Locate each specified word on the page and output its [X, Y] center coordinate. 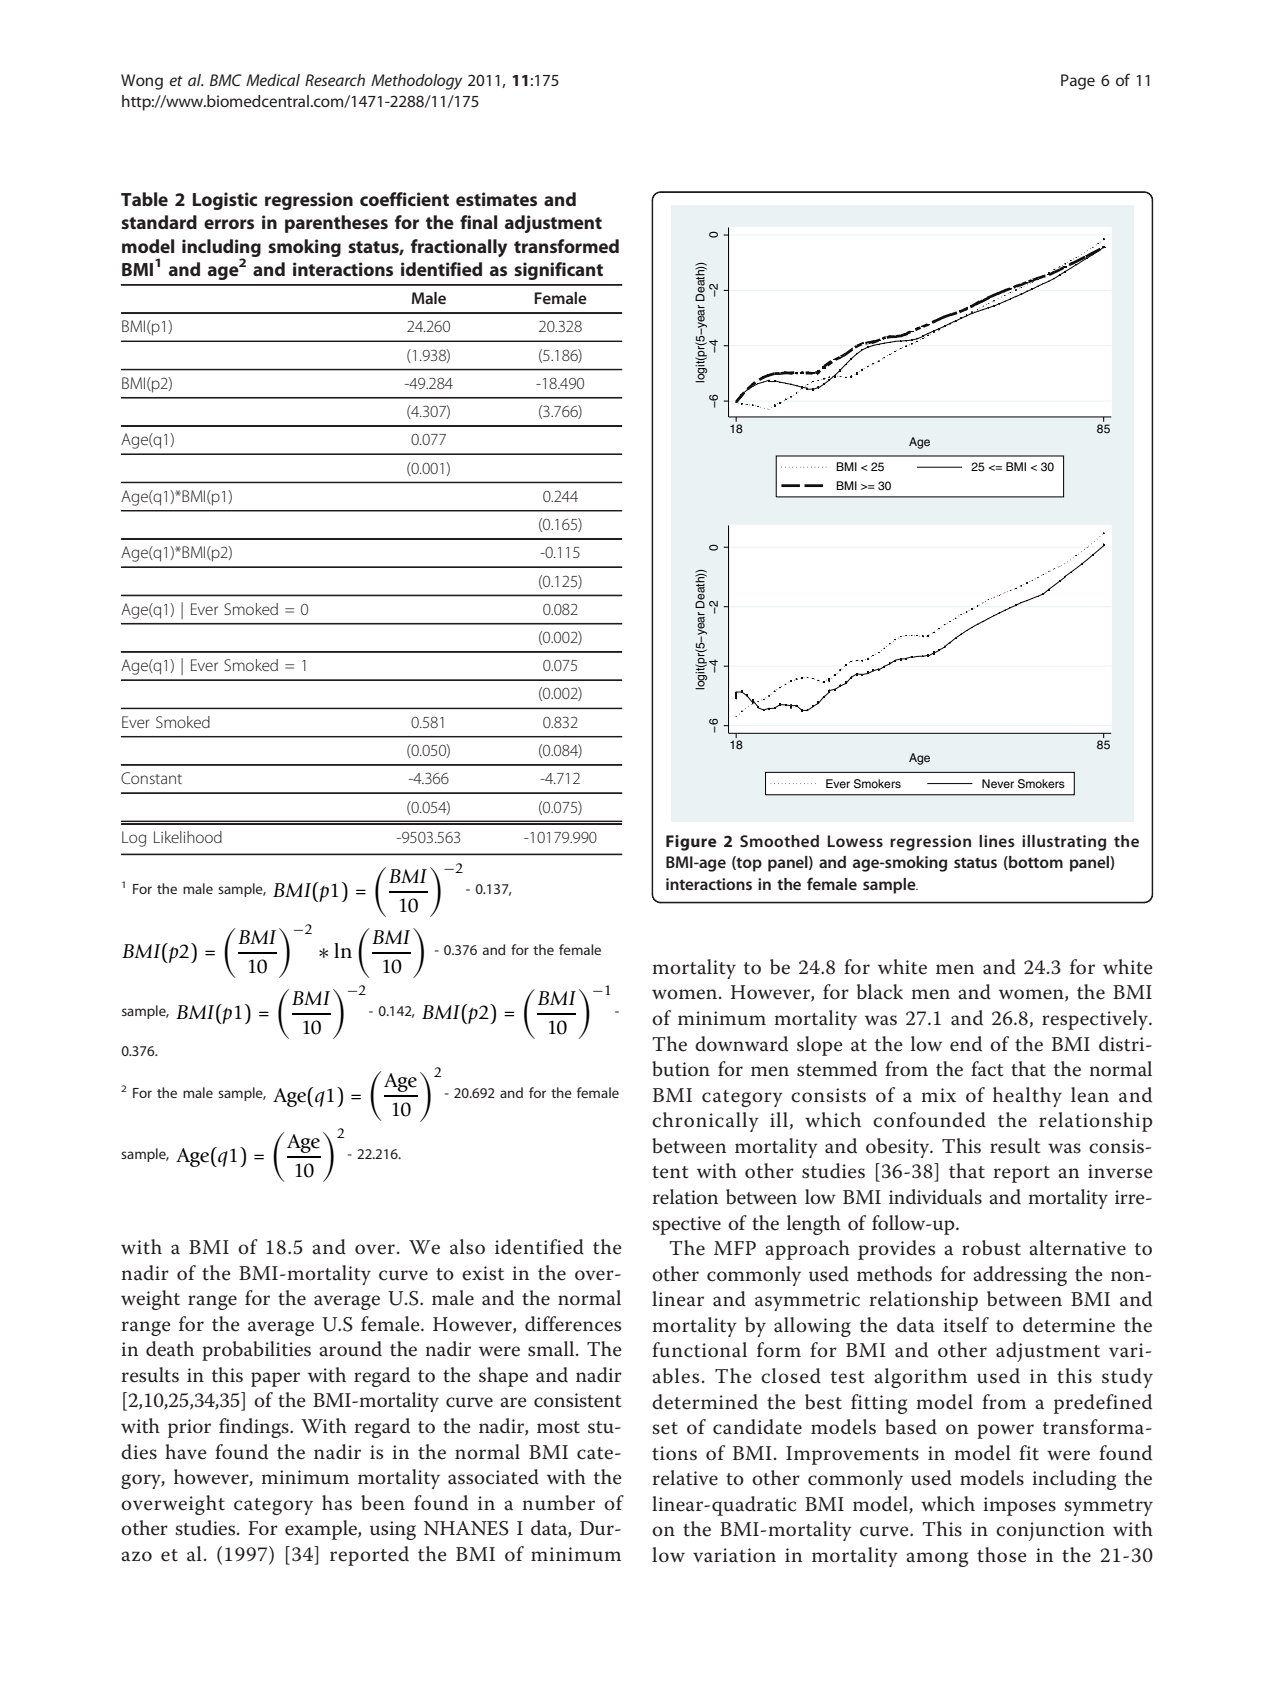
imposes [1019, 1506]
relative [685, 1478]
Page [1078, 82]
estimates [496, 199]
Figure [691, 843]
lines [997, 841]
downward [741, 1044]
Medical [273, 80]
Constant [151, 778]
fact [987, 1069]
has [337, 1503]
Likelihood [188, 837]
